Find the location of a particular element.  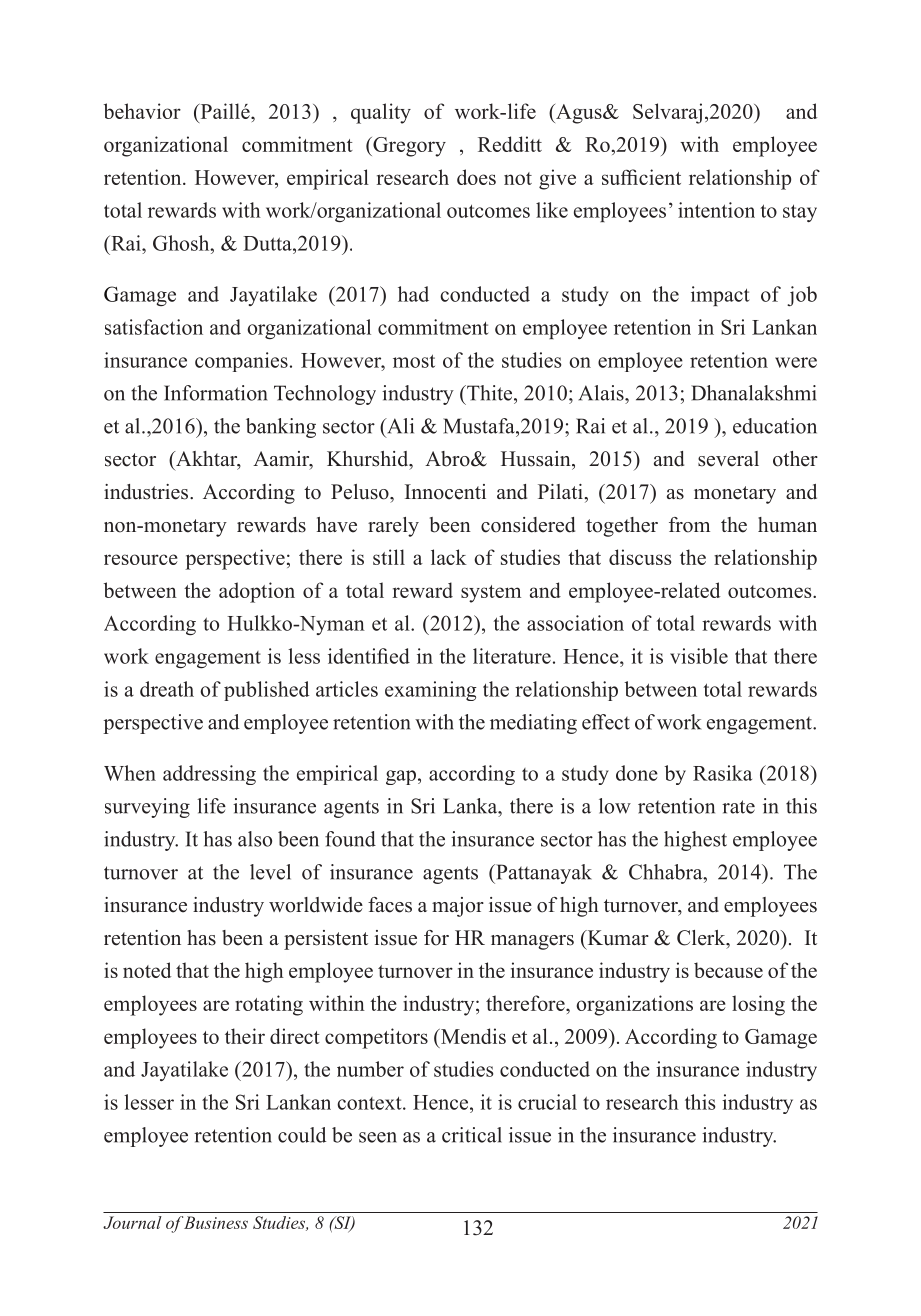

industries is located at coordinates (147, 492).
